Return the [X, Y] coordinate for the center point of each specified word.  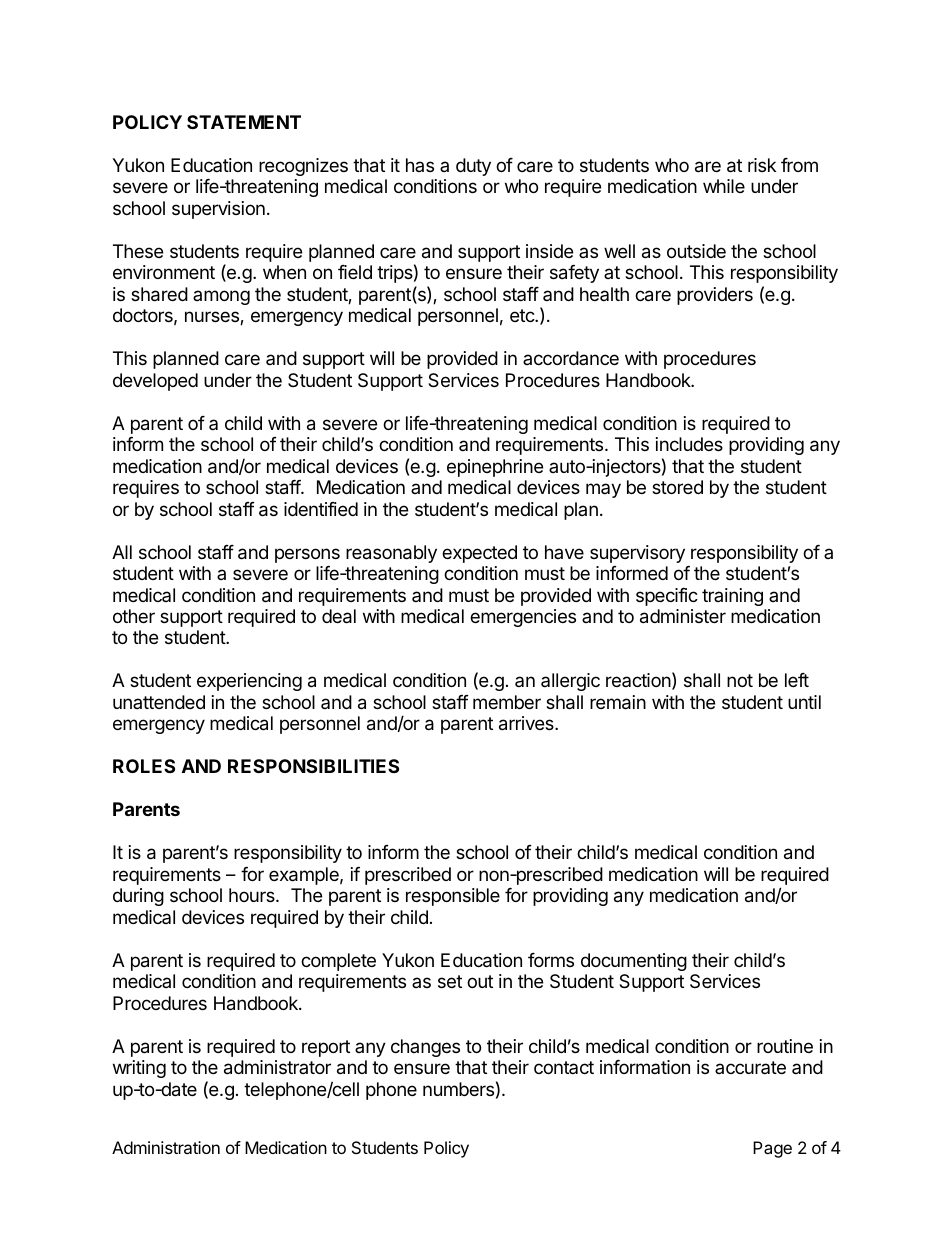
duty [473, 167]
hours [253, 895]
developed [155, 382]
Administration [166, 1147]
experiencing [249, 682]
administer [683, 616]
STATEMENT [244, 122]
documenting [634, 962]
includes [689, 444]
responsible [453, 897]
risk [762, 165]
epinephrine [495, 468]
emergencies [523, 618]
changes [425, 1048]
